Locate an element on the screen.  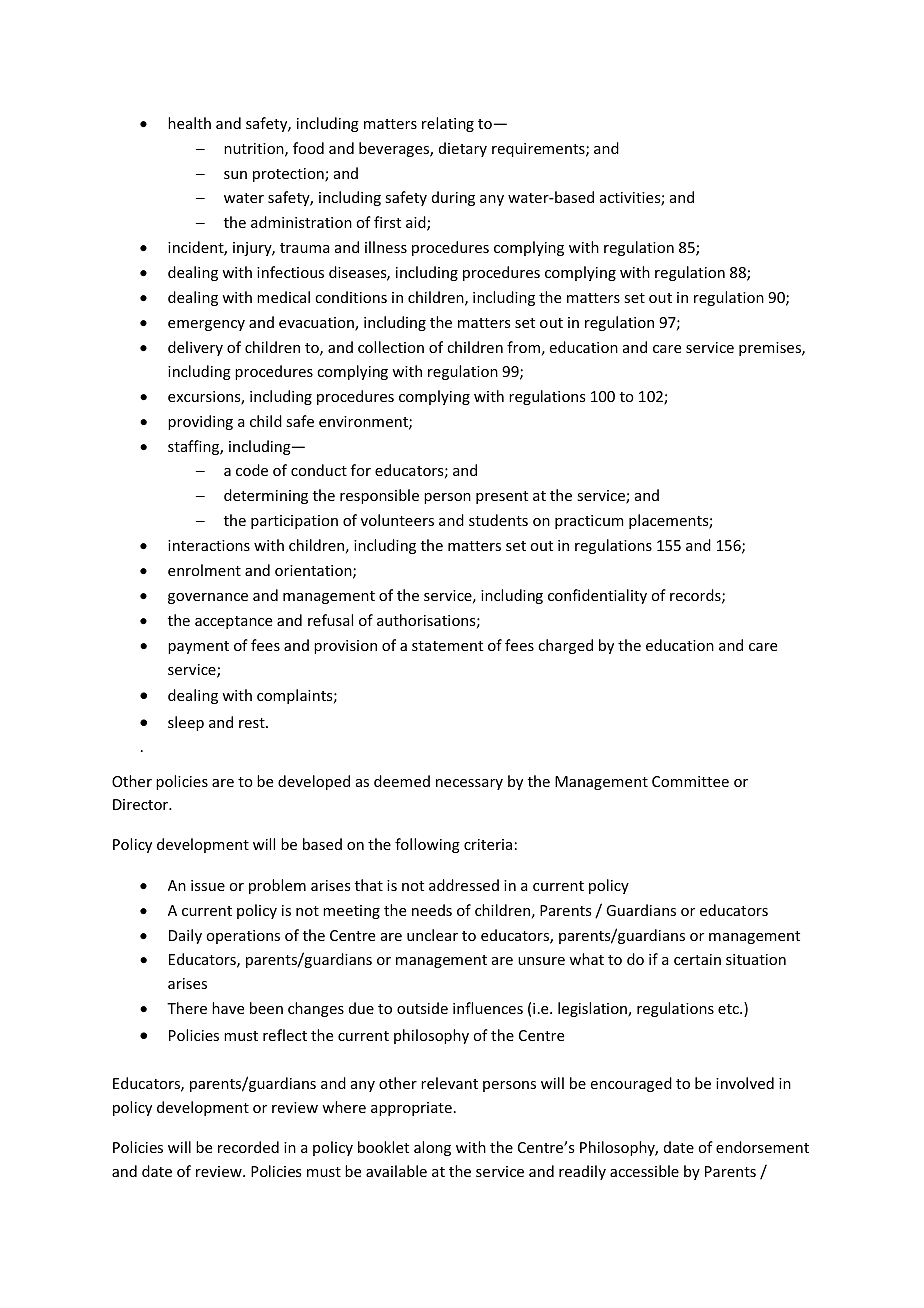
sun is located at coordinates (235, 175).
